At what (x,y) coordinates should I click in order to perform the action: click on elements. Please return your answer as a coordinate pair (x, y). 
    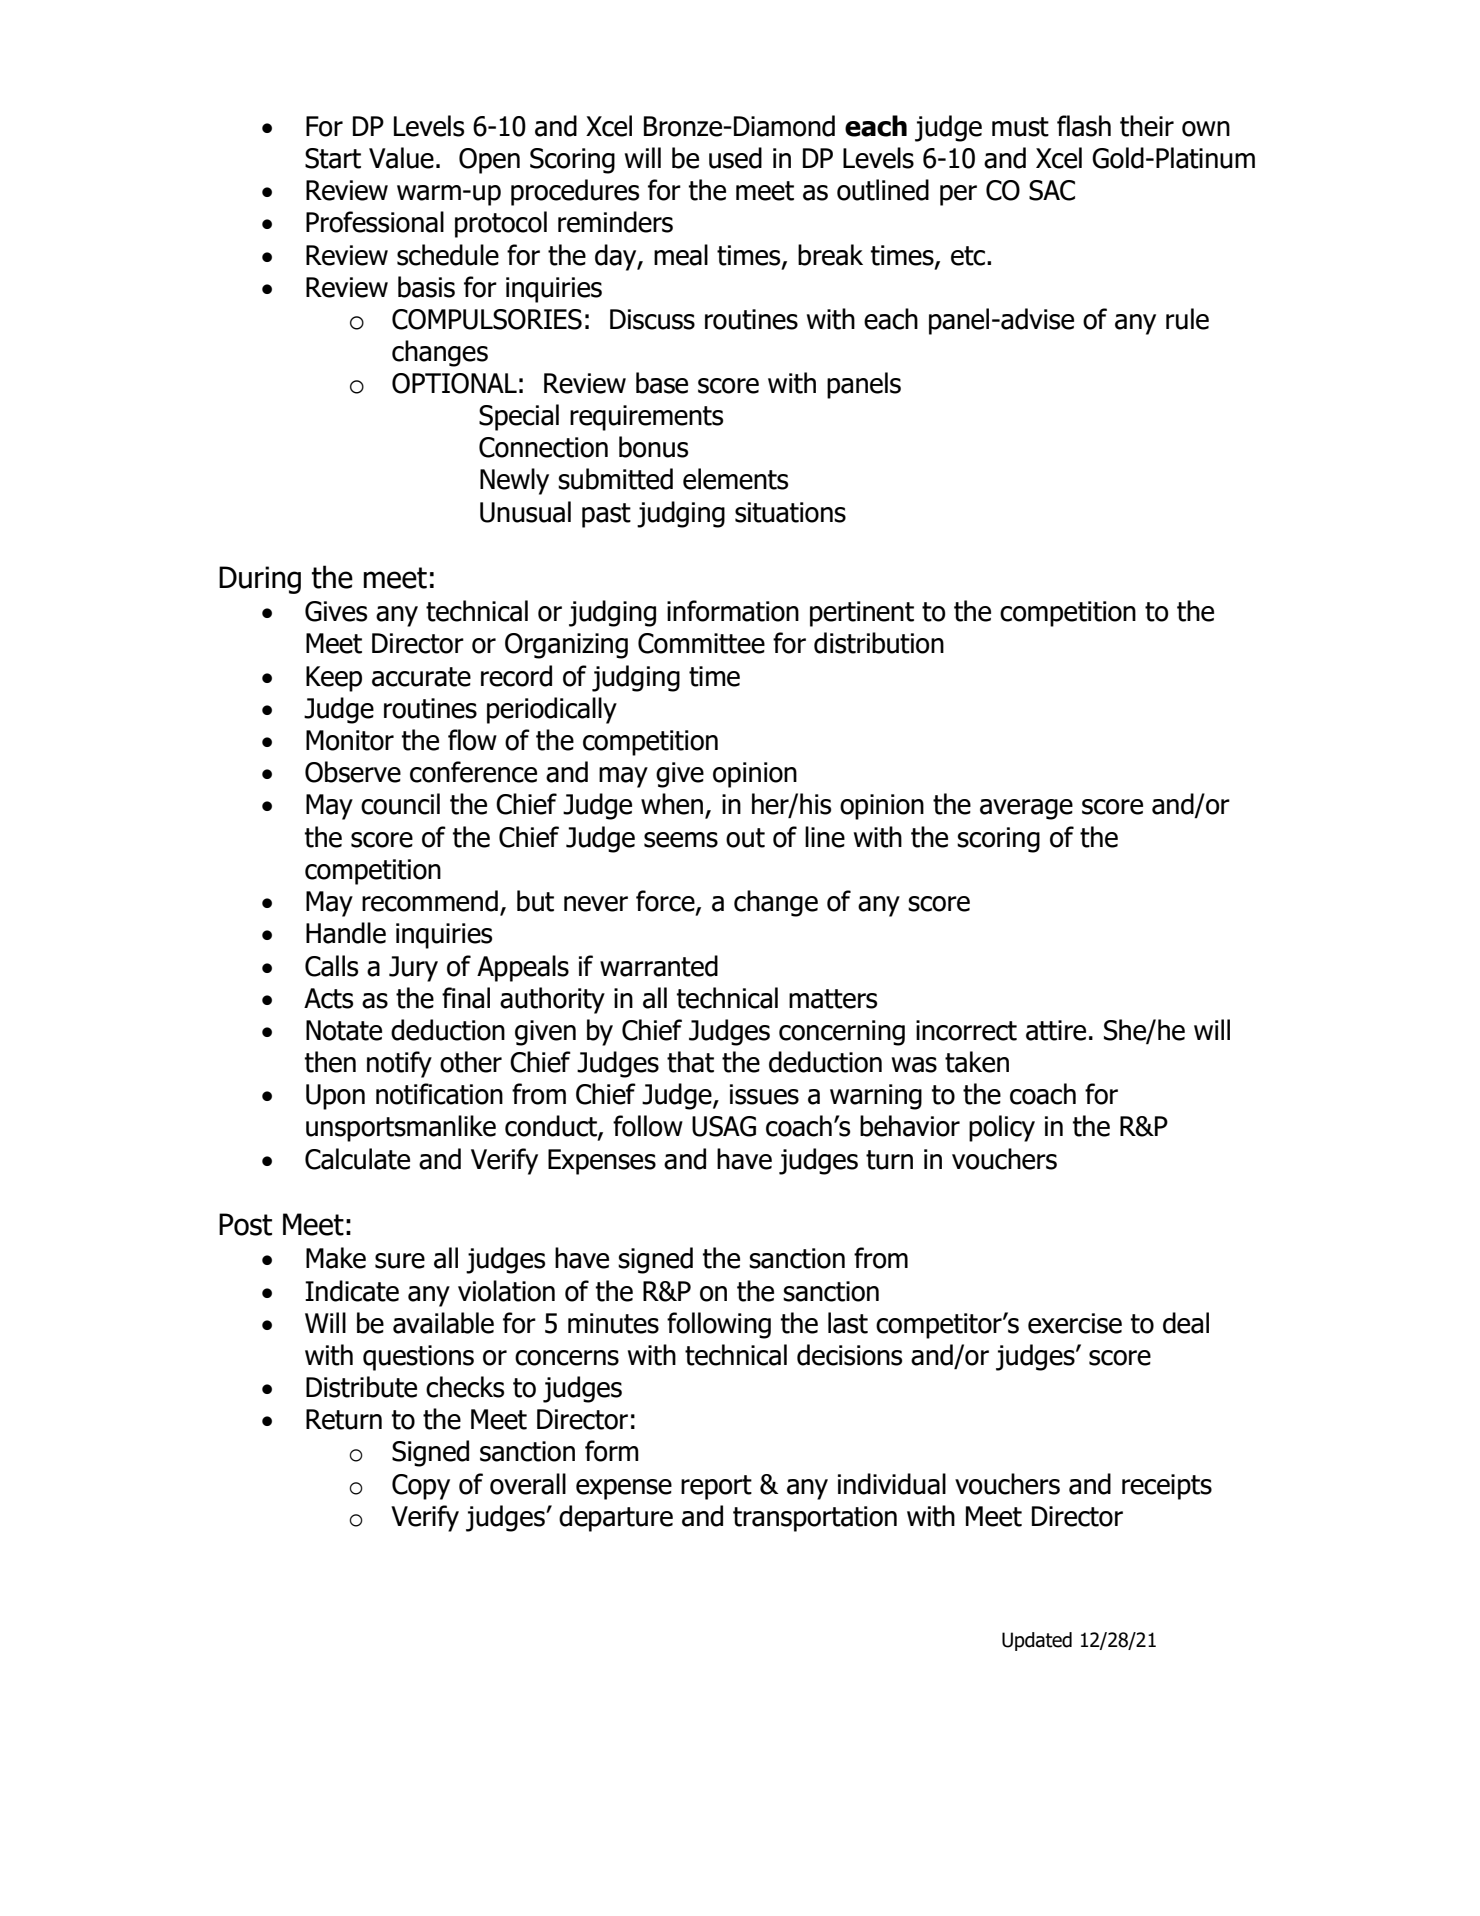
    Looking at the image, I should click on (735, 479).
